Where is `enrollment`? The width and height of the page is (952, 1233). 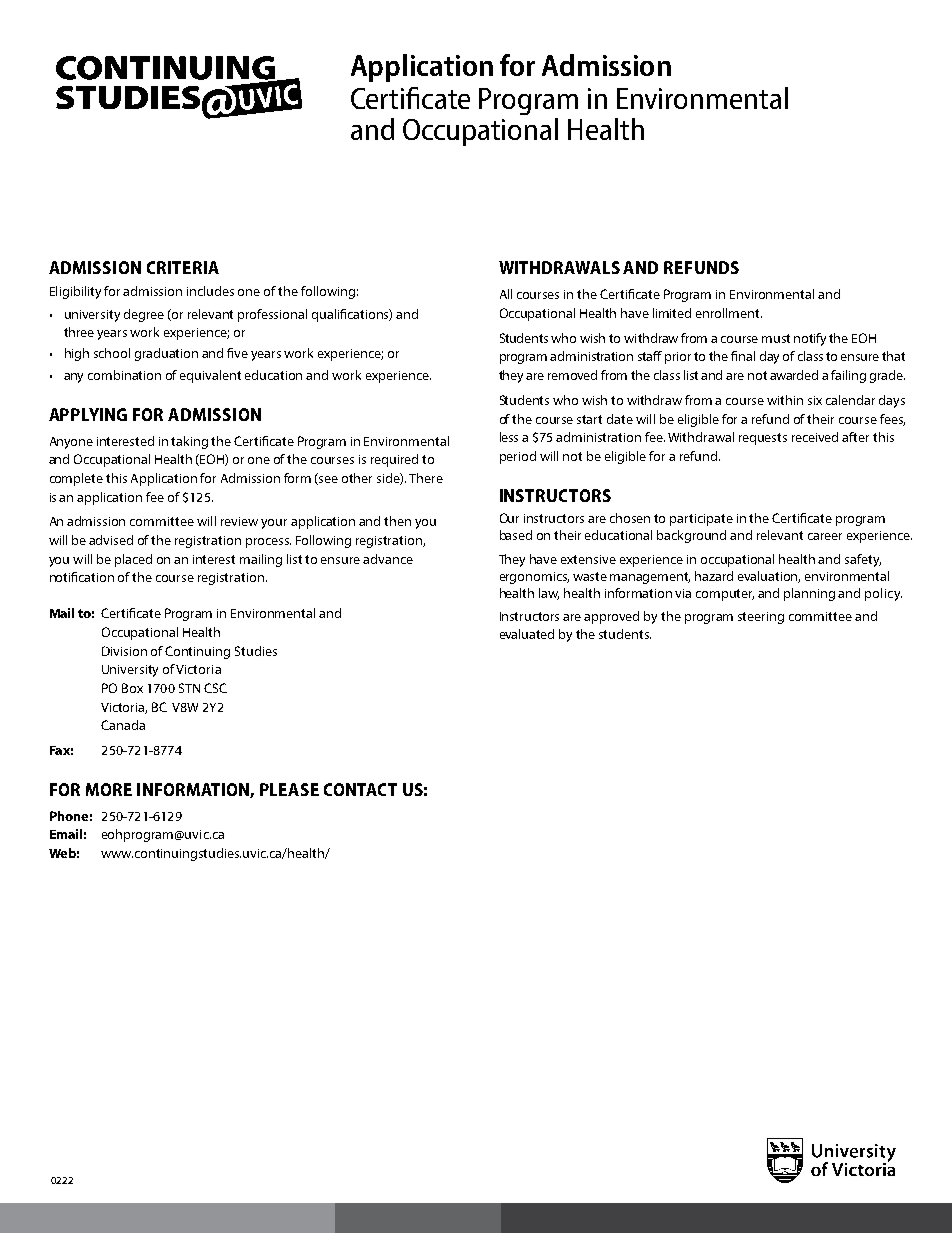 enrollment is located at coordinates (729, 313).
